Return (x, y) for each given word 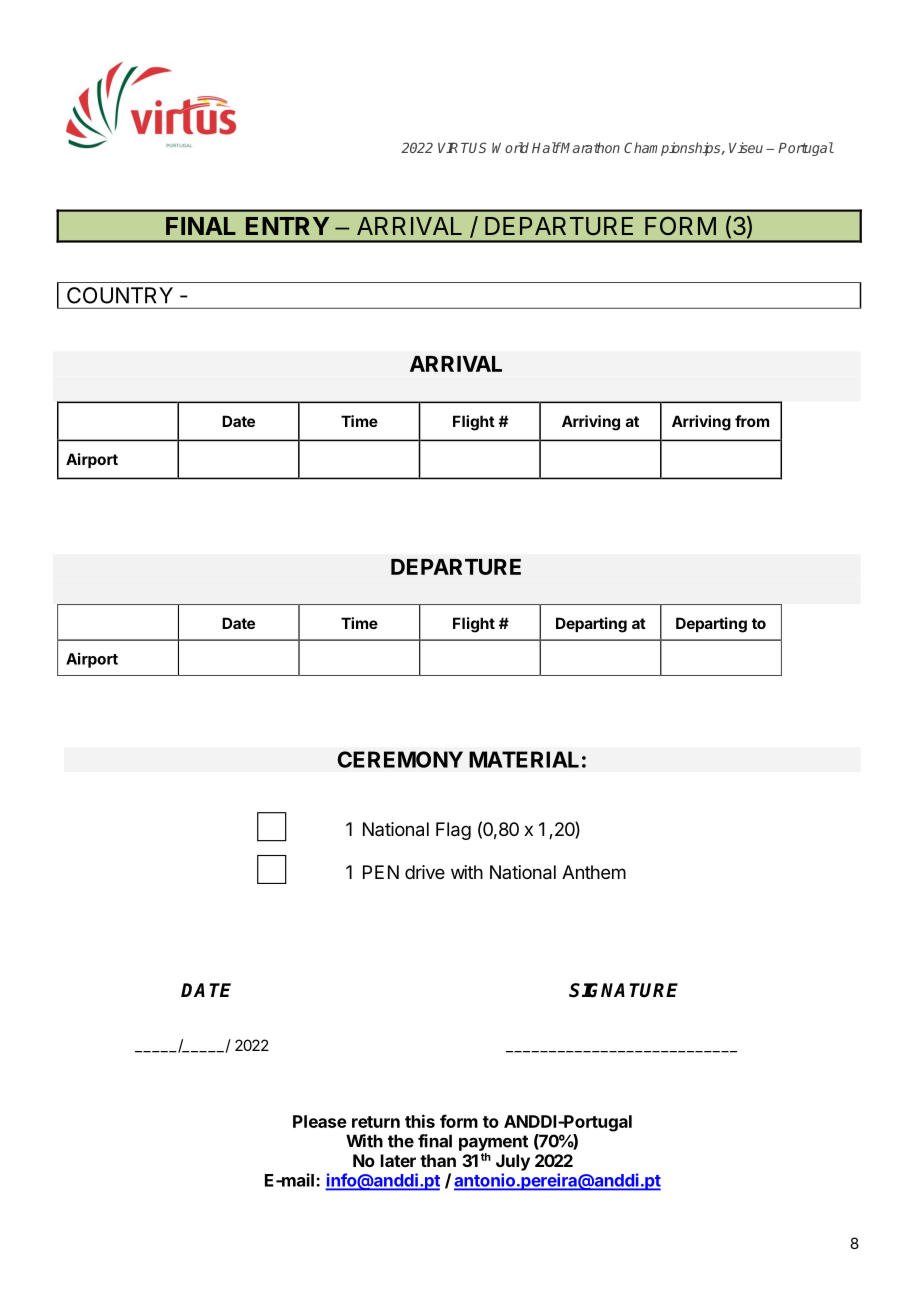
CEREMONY (400, 759)
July (513, 1162)
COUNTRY (120, 295)
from (752, 421)
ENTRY (287, 226)
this (420, 1121)
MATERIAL (524, 759)
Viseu (746, 147)
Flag (453, 831)
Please (320, 1121)
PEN (381, 872)
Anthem (594, 872)
